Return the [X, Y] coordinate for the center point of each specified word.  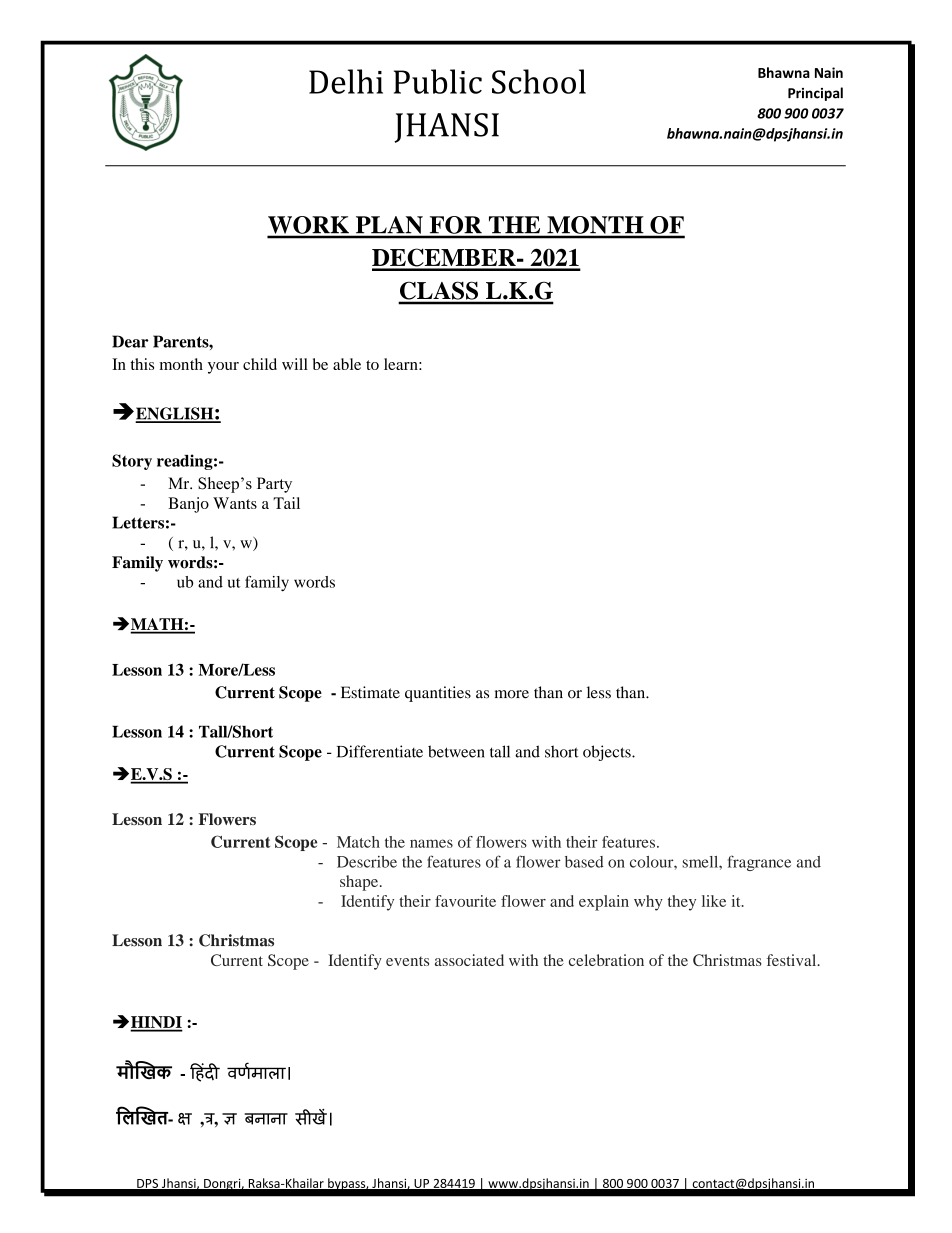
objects [608, 753]
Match [358, 842]
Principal [815, 94]
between [456, 751]
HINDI [156, 1023]
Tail [286, 503]
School [539, 81]
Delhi [346, 81]
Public [438, 81]
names [431, 843]
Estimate [370, 692]
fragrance [759, 863]
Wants [235, 503]
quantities [438, 694]
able [347, 364]
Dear [130, 341]
